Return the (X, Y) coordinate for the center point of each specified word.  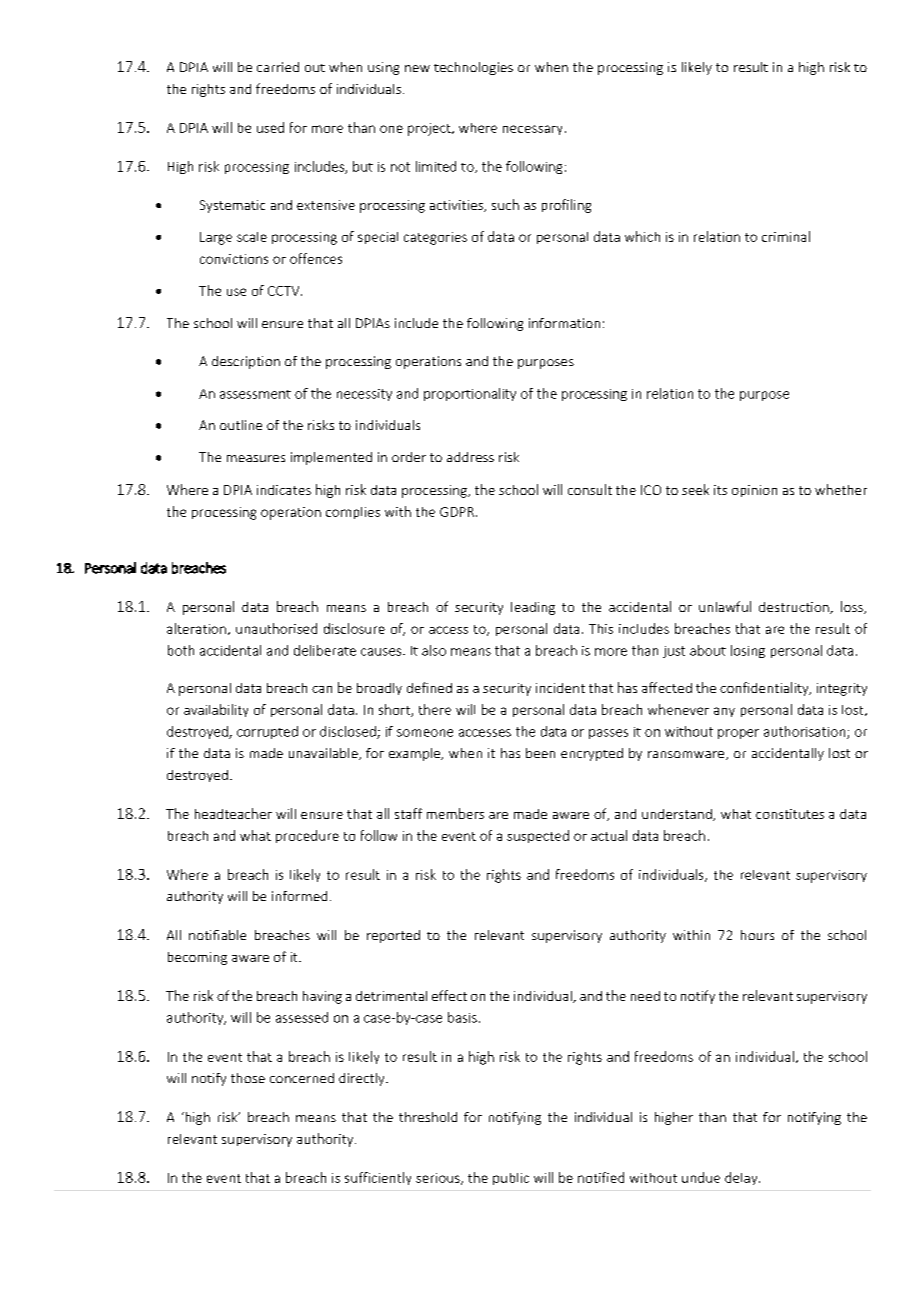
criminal (786, 236)
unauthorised (276, 628)
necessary (532, 130)
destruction (795, 608)
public (511, 1179)
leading (533, 608)
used (270, 127)
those (248, 1078)
